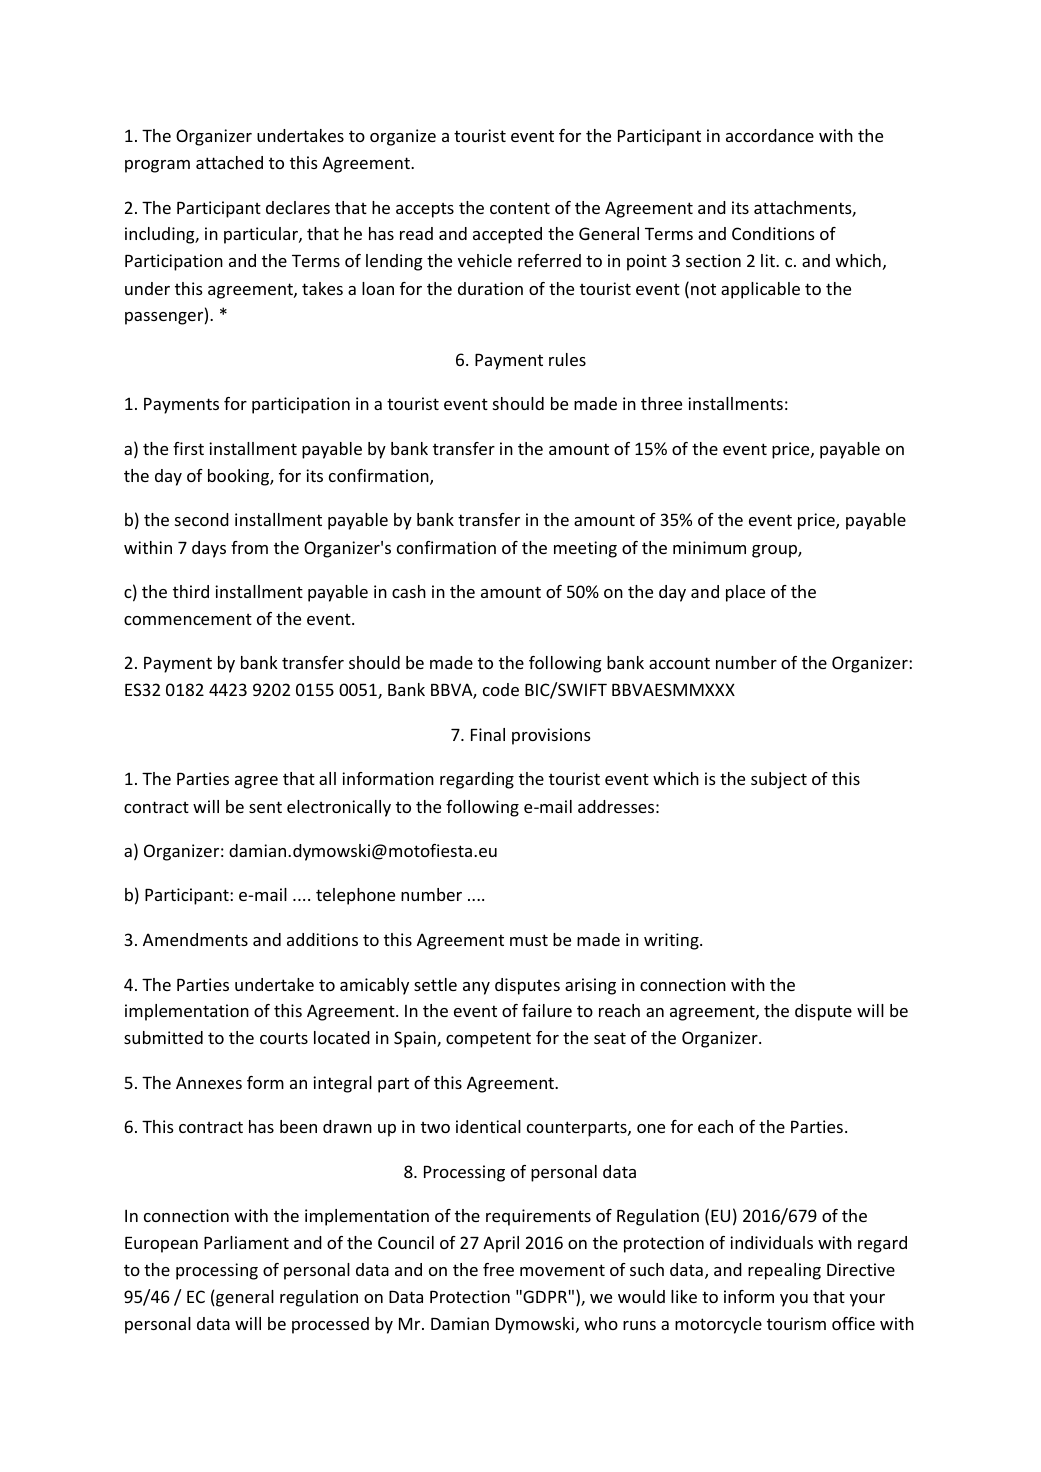  What do you see at coordinates (246, 1242) in the screenshot?
I see `Parliament` at bounding box center [246, 1242].
